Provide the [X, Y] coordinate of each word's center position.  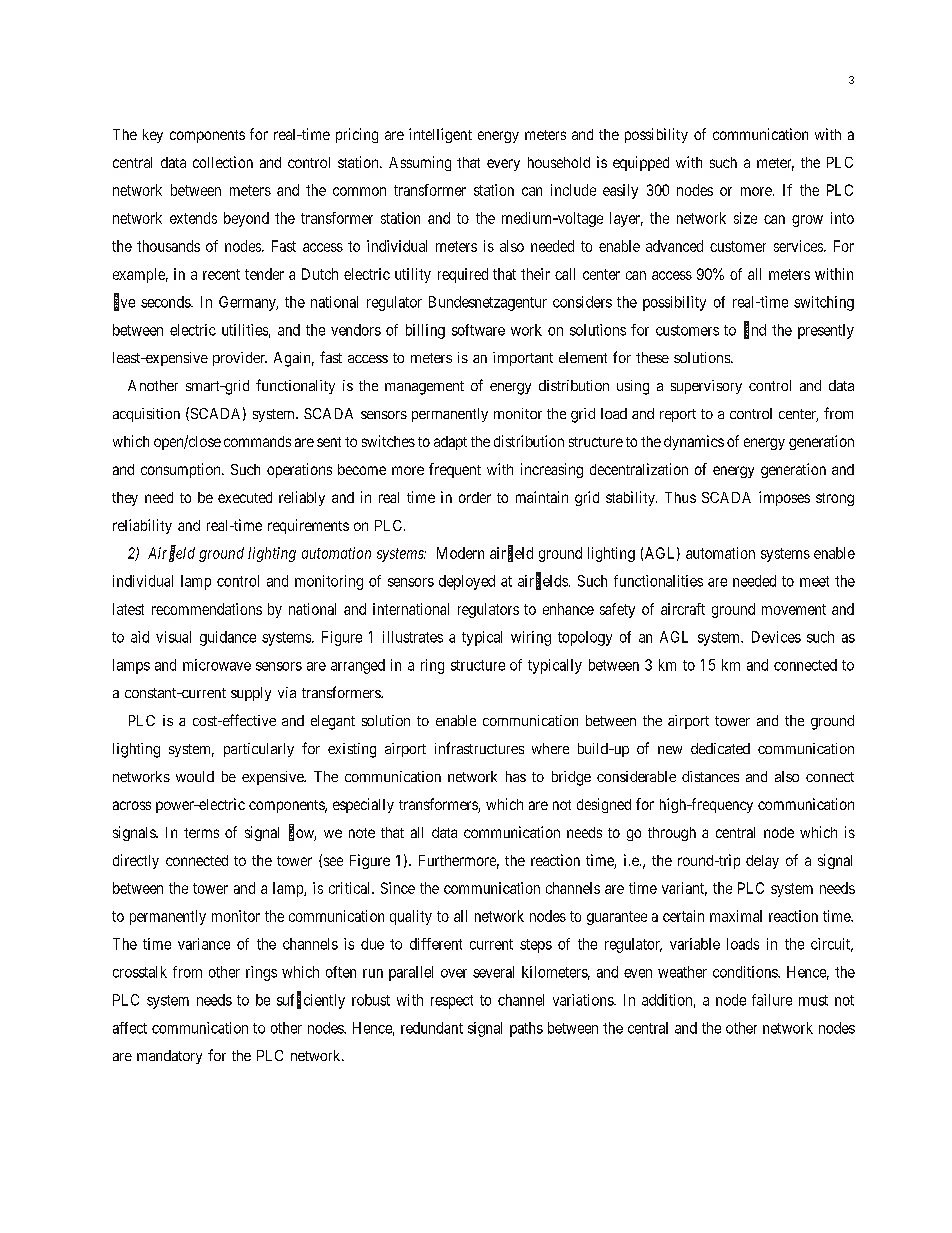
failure [772, 1000]
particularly [259, 750]
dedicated [720, 748]
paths [526, 1029]
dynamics [694, 442]
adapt [450, 443]
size [745, 218]
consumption [182, 470]
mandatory [169, 1057]
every [503, 165]
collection [223, 162]
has [516, 776]
